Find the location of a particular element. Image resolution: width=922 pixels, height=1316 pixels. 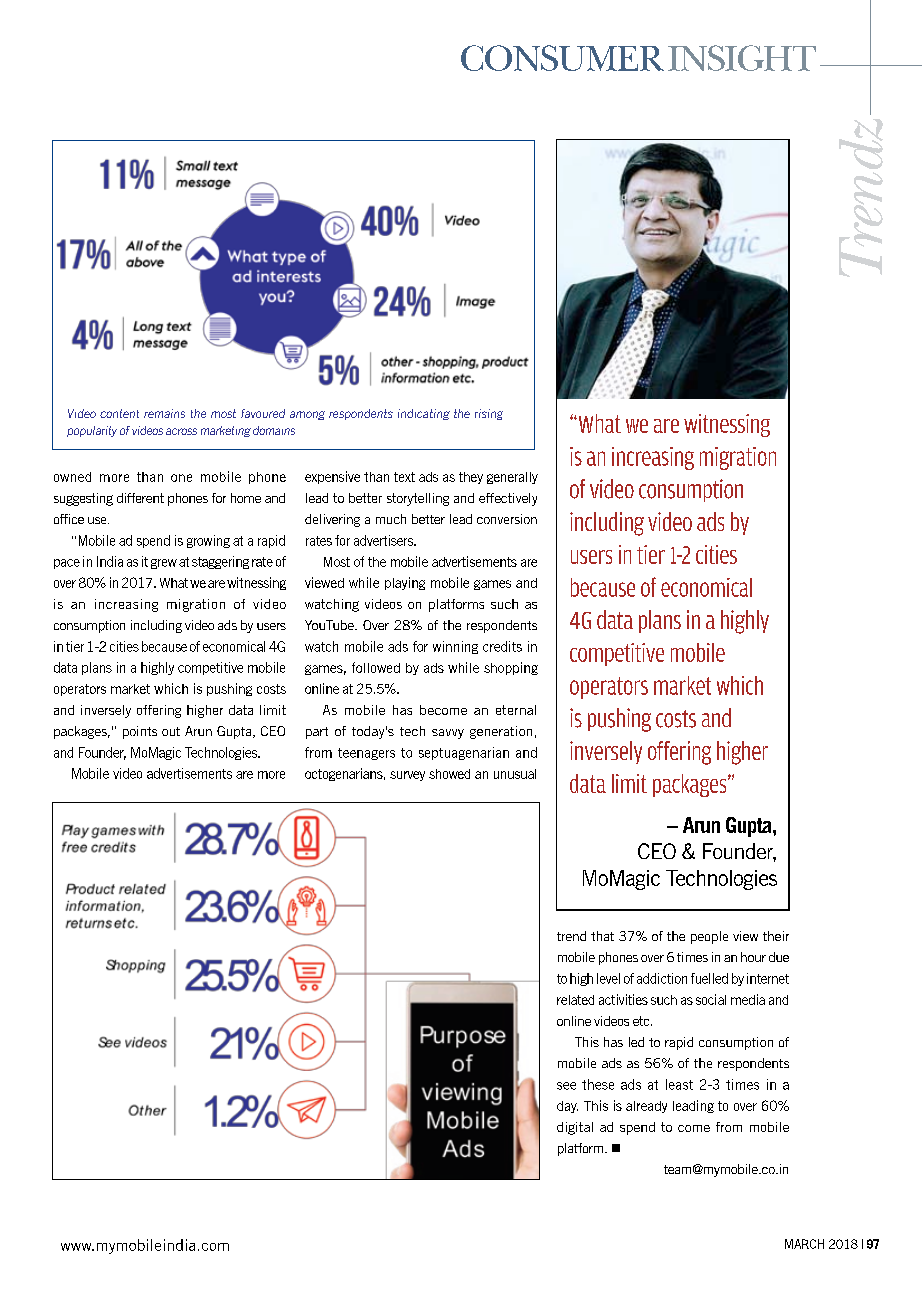

digital is located at coordinates (575, 1128).
